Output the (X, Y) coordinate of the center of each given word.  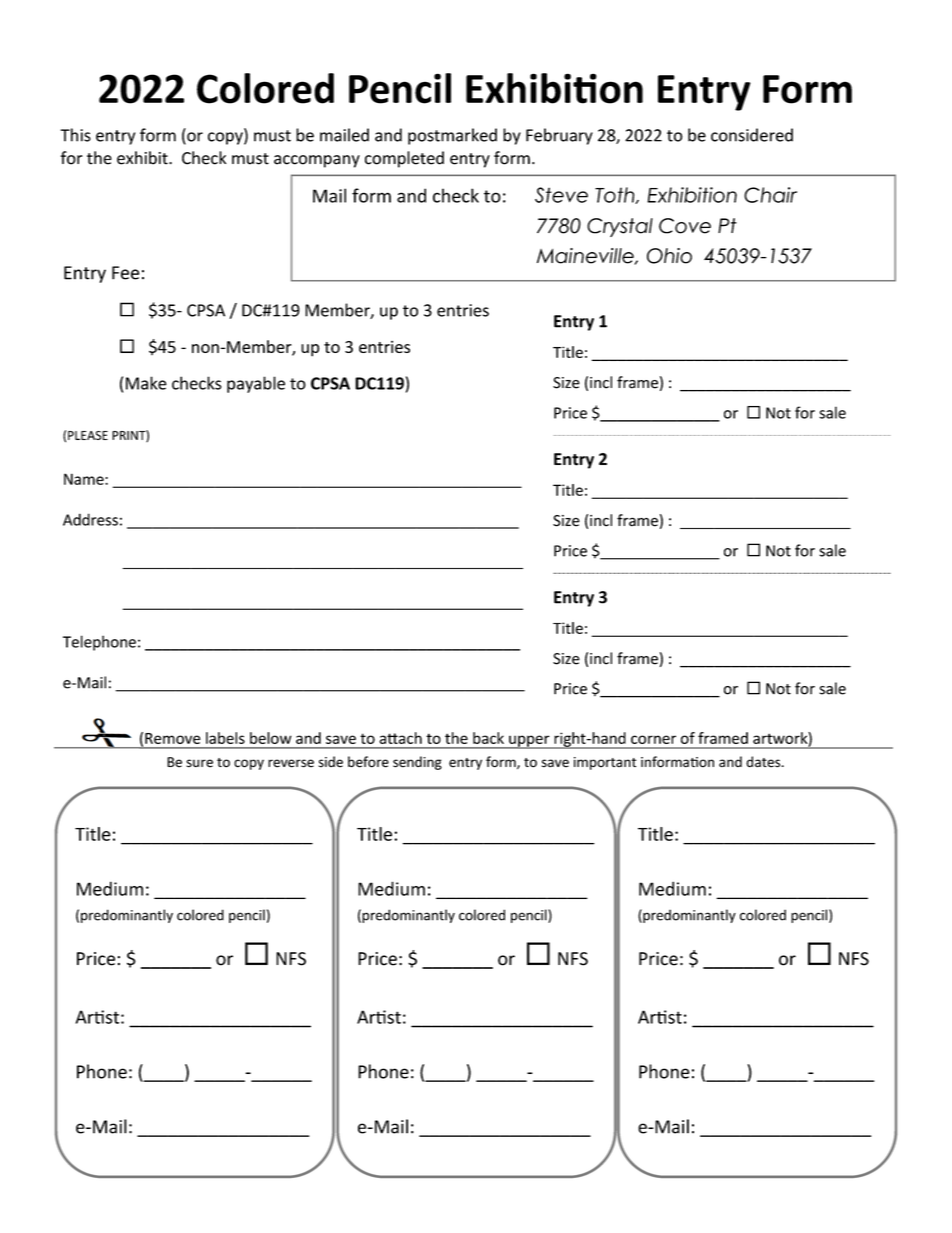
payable (256, 384)
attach (400, 738)
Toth (616, 195)
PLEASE (88, 435)
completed (404, 159)
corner (653, 739)
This (75, 135)
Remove (173, 738)
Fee (125, 273)
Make (146, 383)
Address (90, 519)
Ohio (669, 256)
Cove (685, 226)
